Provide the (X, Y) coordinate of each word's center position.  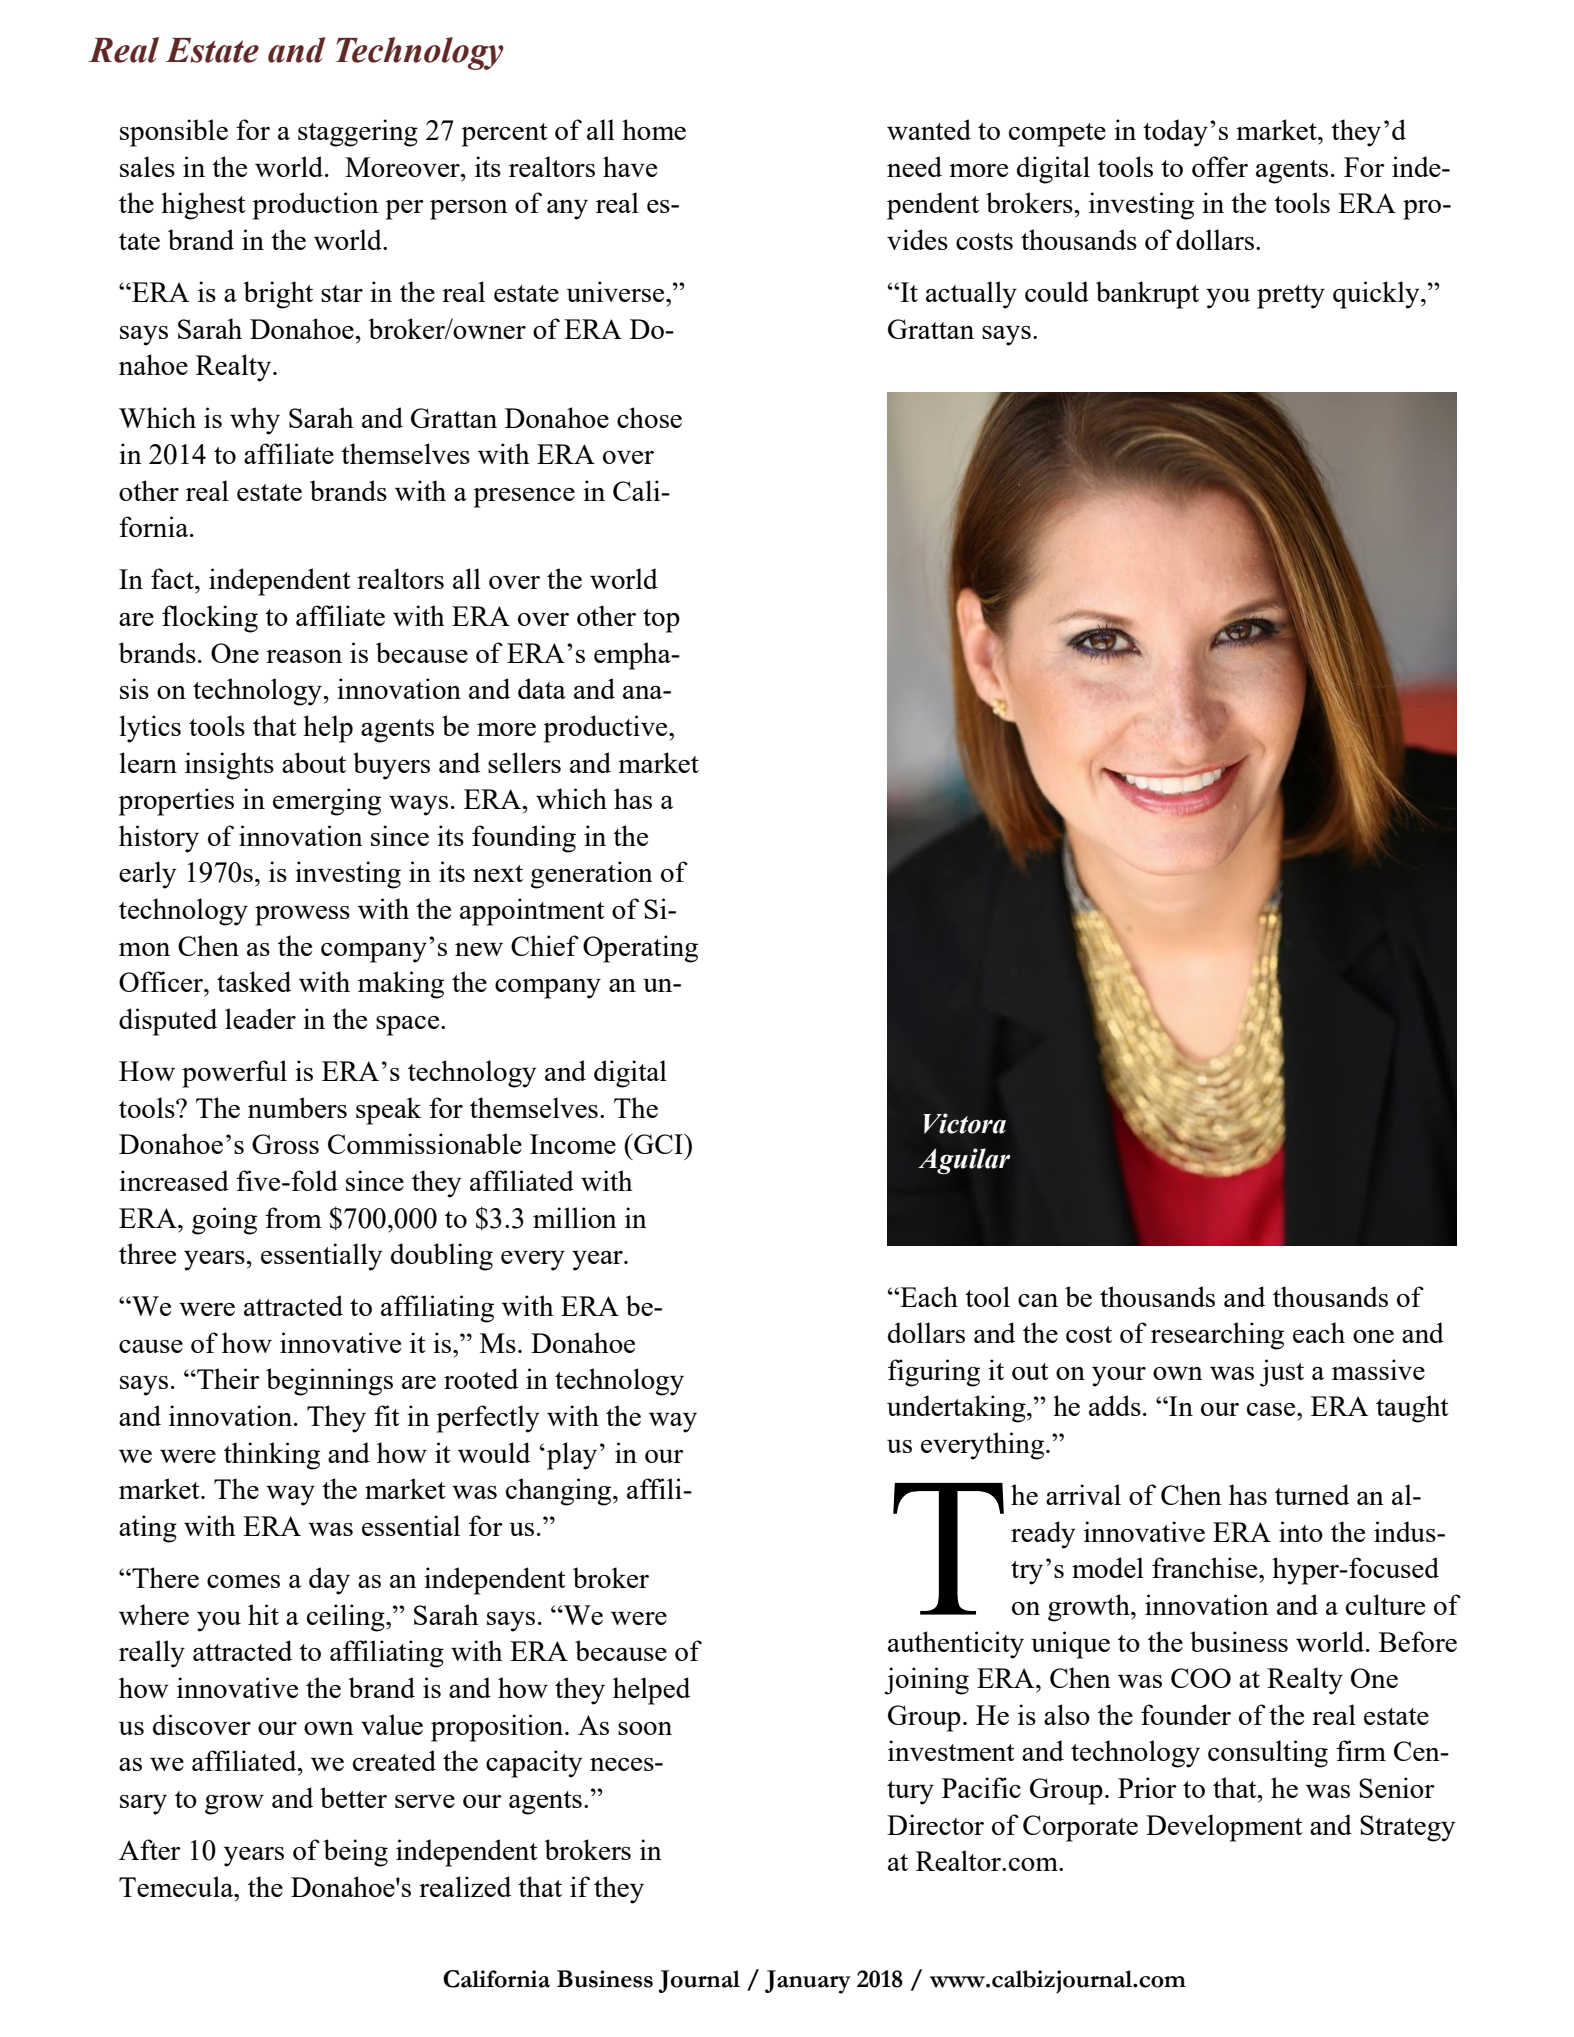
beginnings (329, 1382)
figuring (934, 1373)
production (316, 206)
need (914, 166)
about (314, 762)
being (355, 1853)
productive (607, 729)
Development (1224, 1828)
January (808, 1982)
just (1282, 1373)
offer (1220, 166)
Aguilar (964, 1161)
